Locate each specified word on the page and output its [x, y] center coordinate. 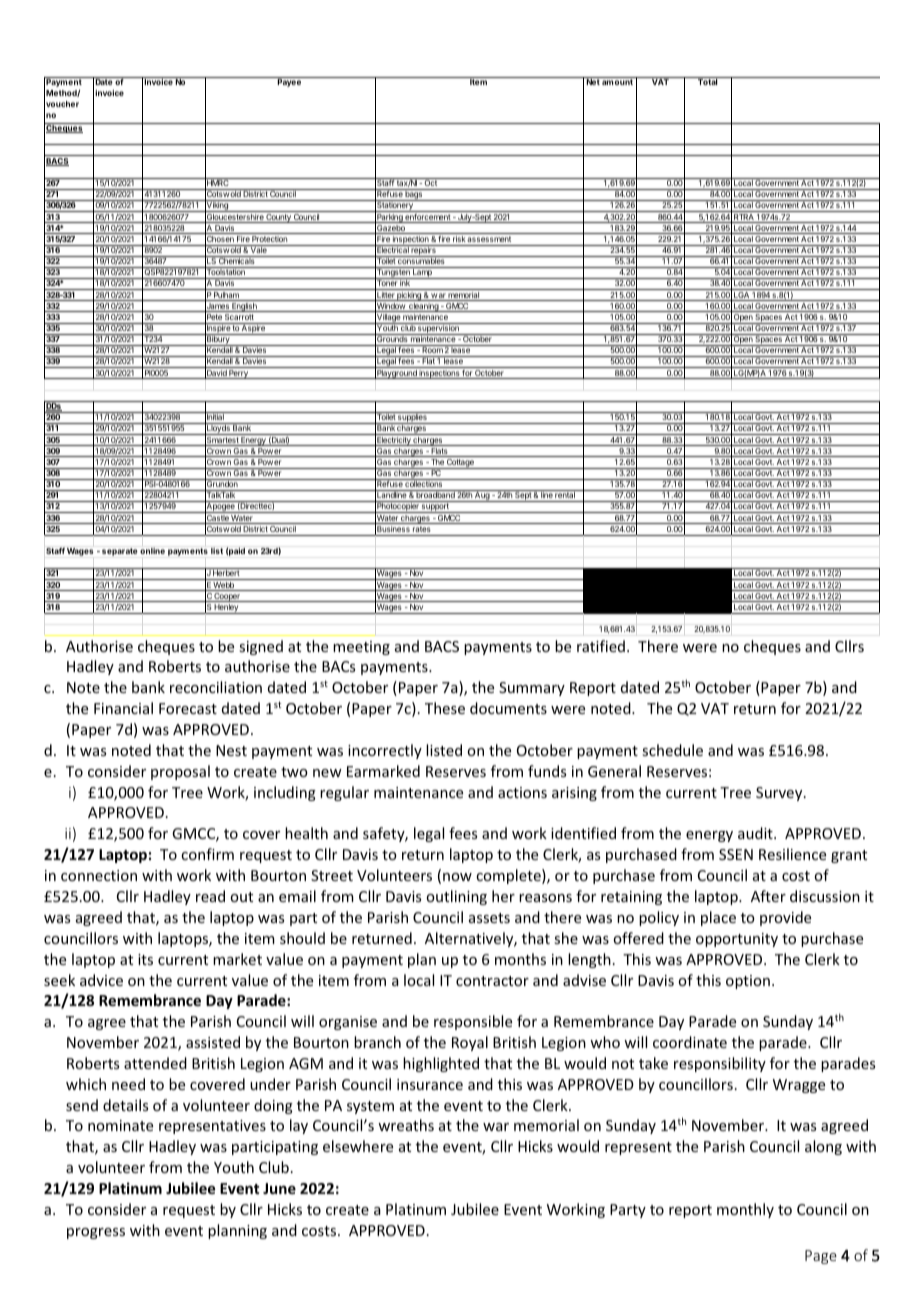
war [496, 1127]
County [279, 218]
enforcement [428, 218]
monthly [745, 1210]
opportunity [737, 940]
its [145, 959]
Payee [289, 82]
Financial [123, 708]
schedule [672, 750]
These [445, 708]
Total [708, 81]
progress [96, 1233]
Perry [239, 374]
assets [489, 918]
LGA [742, 296]
